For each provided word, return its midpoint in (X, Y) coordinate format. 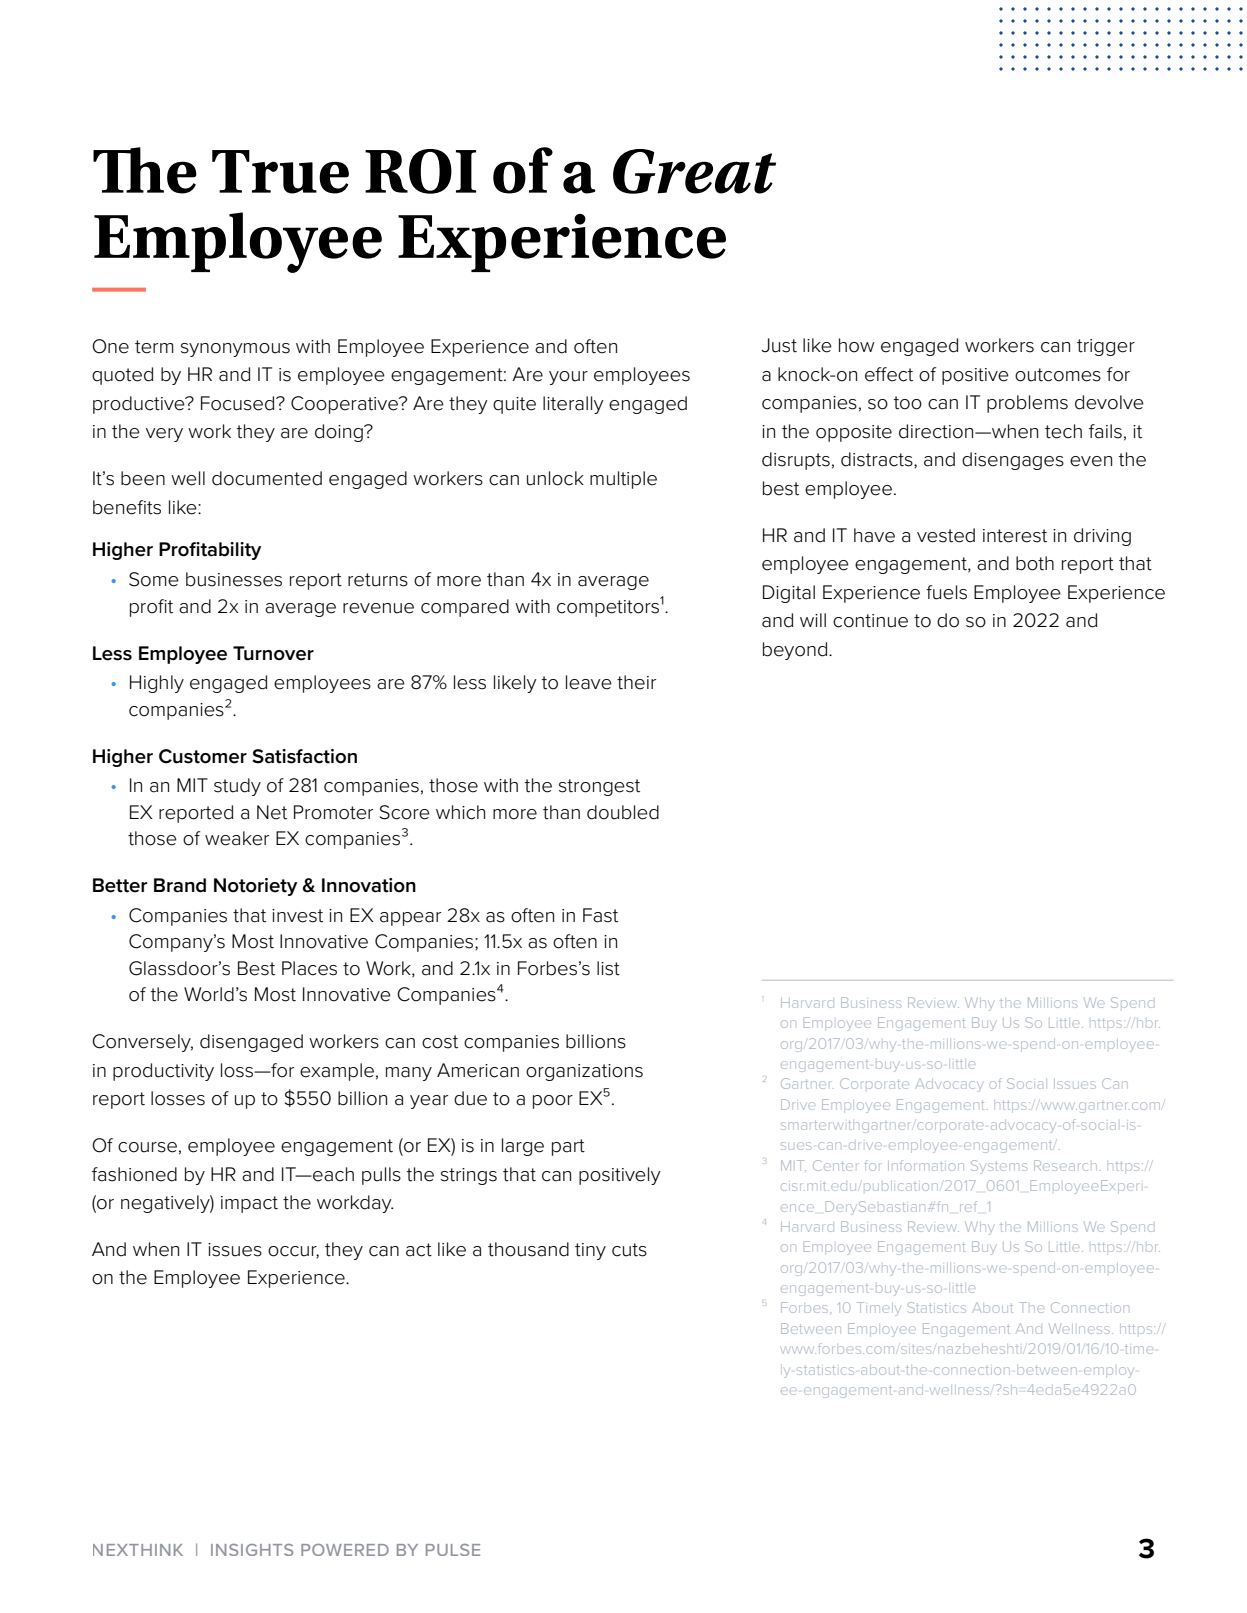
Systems (999, 1167)
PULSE (453, 1550)
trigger (1106, 347)
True (280, 172)
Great (694, 171)
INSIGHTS (252, 1550)
